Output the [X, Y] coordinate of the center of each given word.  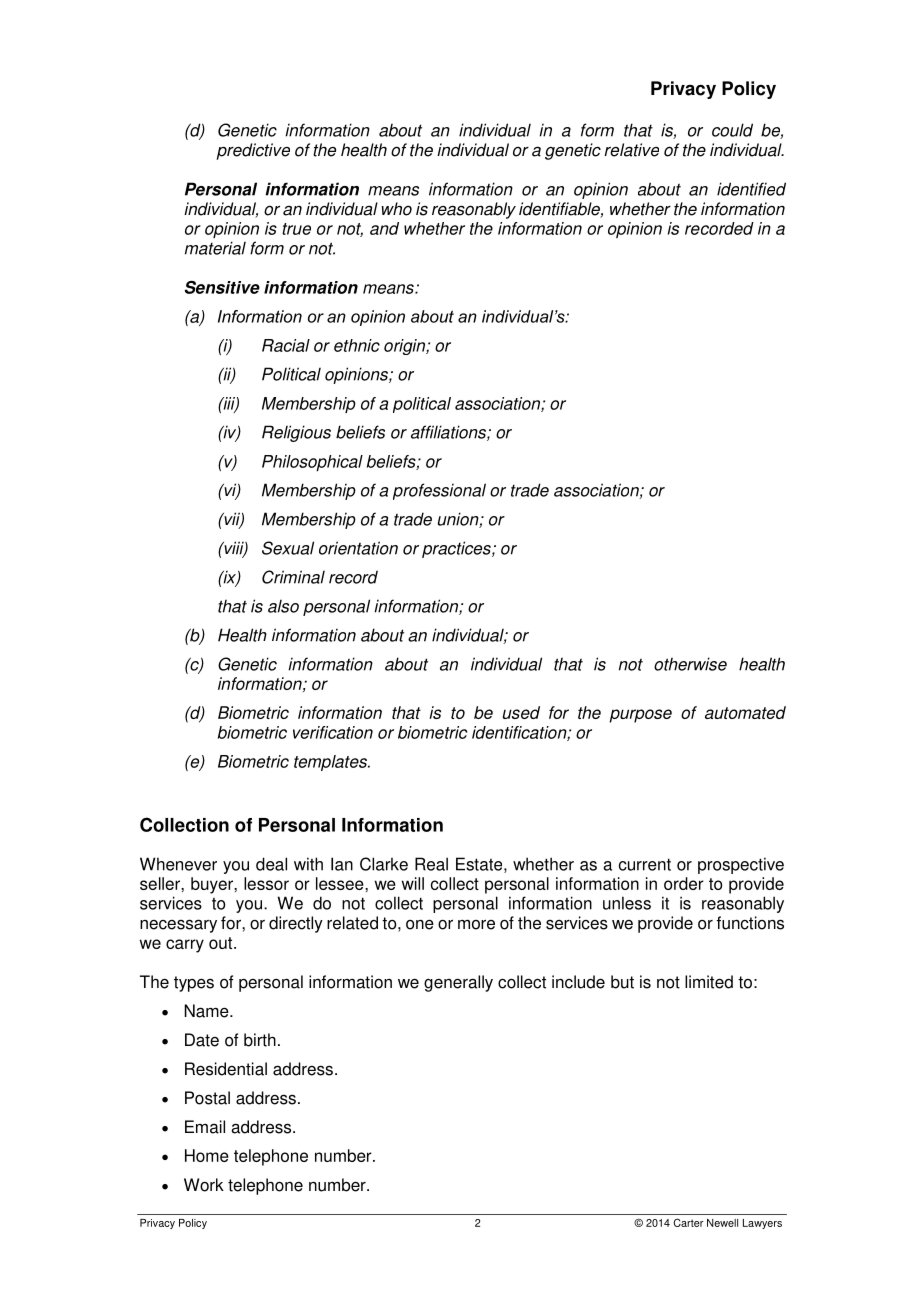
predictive [253, 151]
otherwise [690, 664]
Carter [689, 1222]
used [521, 712]
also [283, 606]
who [396, 209]
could [732, 130]
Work [204, 1185]
